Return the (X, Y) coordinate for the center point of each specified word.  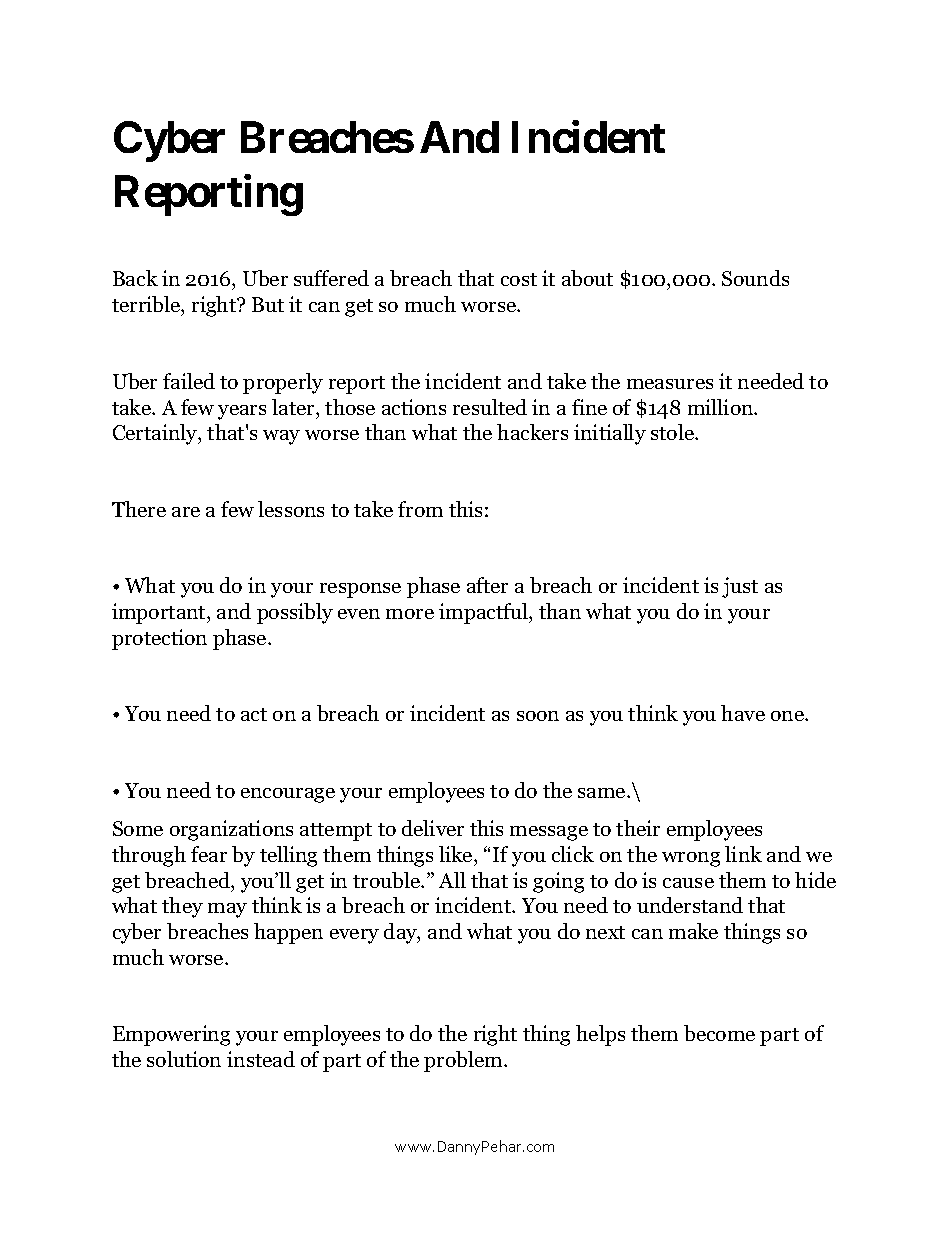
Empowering (171, 1035)
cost (519, 279)
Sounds (755, 278)
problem (464, 1061)
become (719, 1033)
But (268, 304)
